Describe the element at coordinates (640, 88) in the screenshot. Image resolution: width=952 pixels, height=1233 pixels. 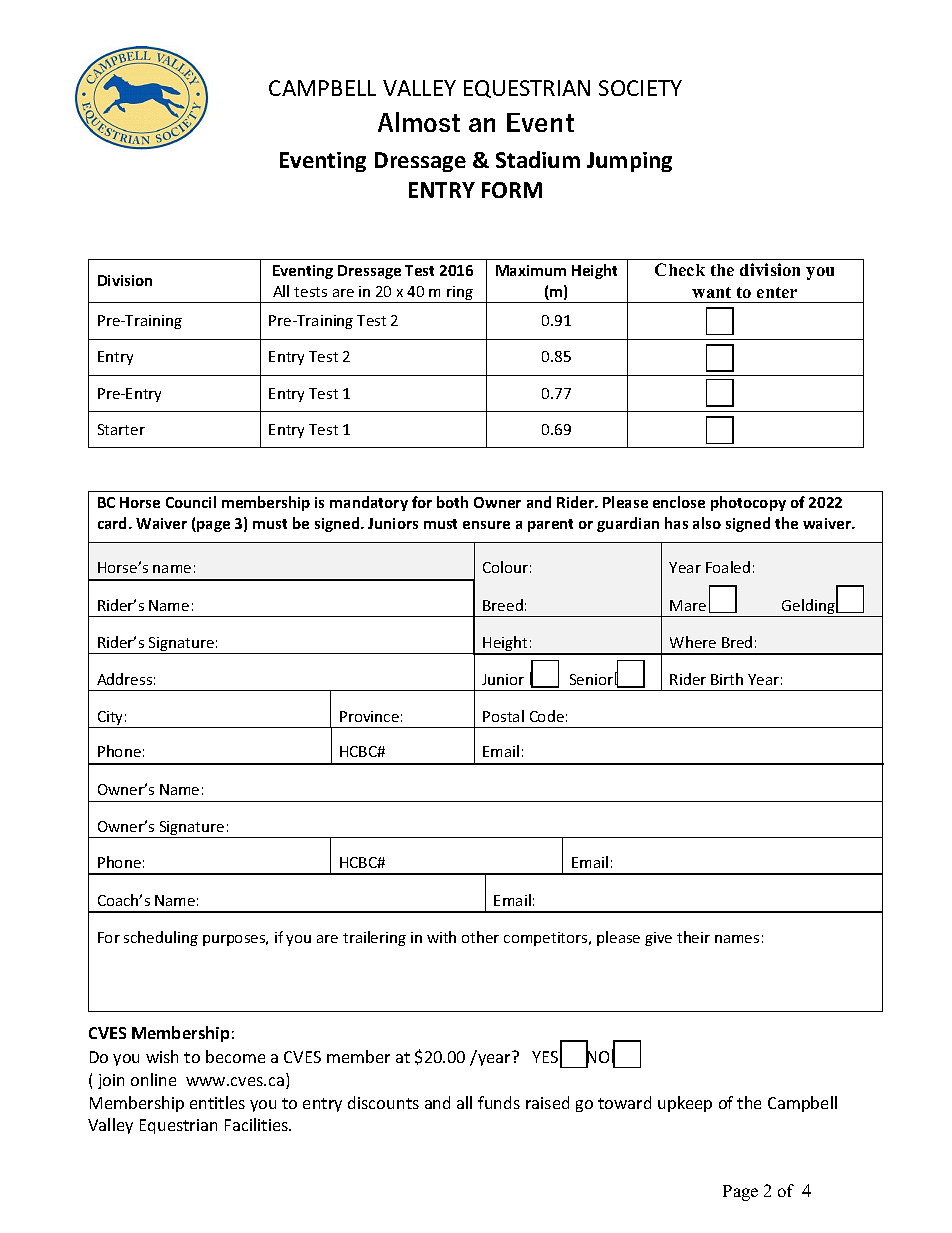
I see `SOCIETY` at that location.
